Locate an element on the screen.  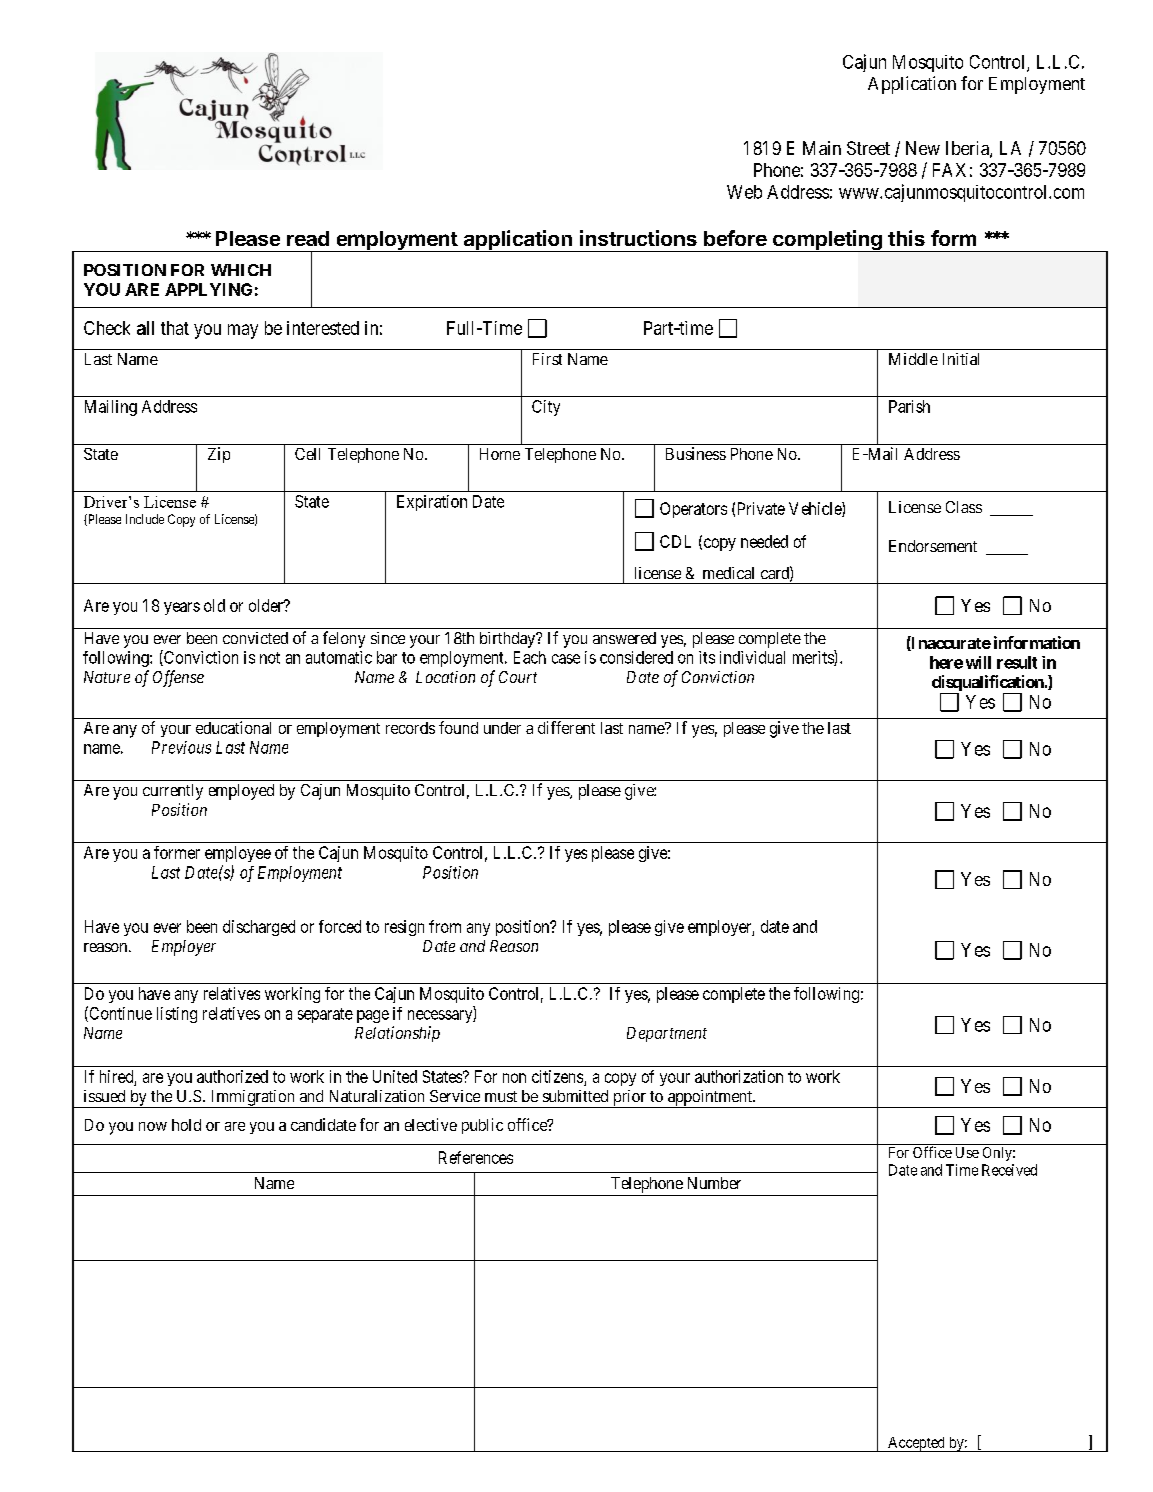
hold is located at coordinates (186, 1125).
